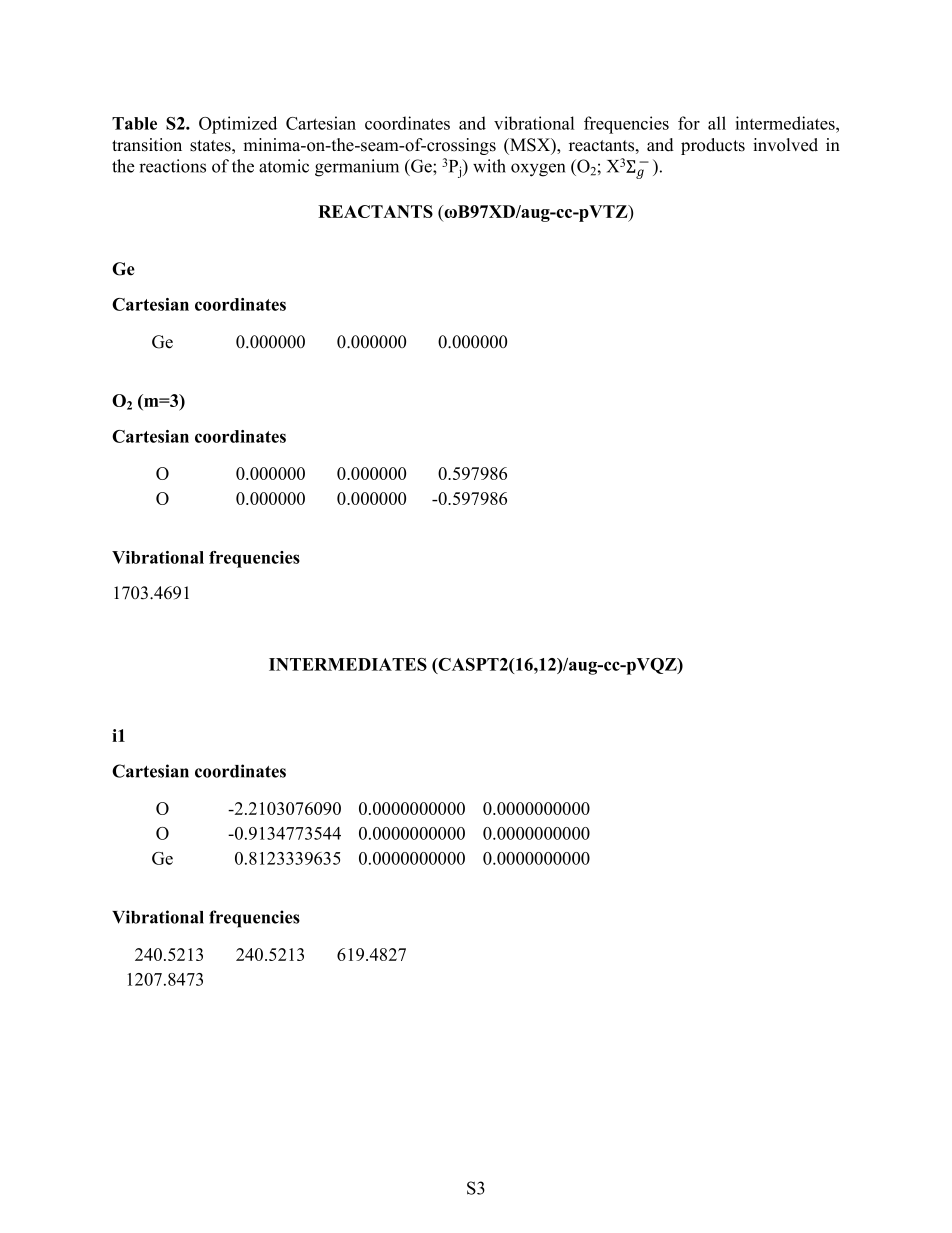 This document has width=952, height=1233. What do you see at coordinates (238, 125) in the document?
I see `Optimized` at bounding box center [238, 125].
